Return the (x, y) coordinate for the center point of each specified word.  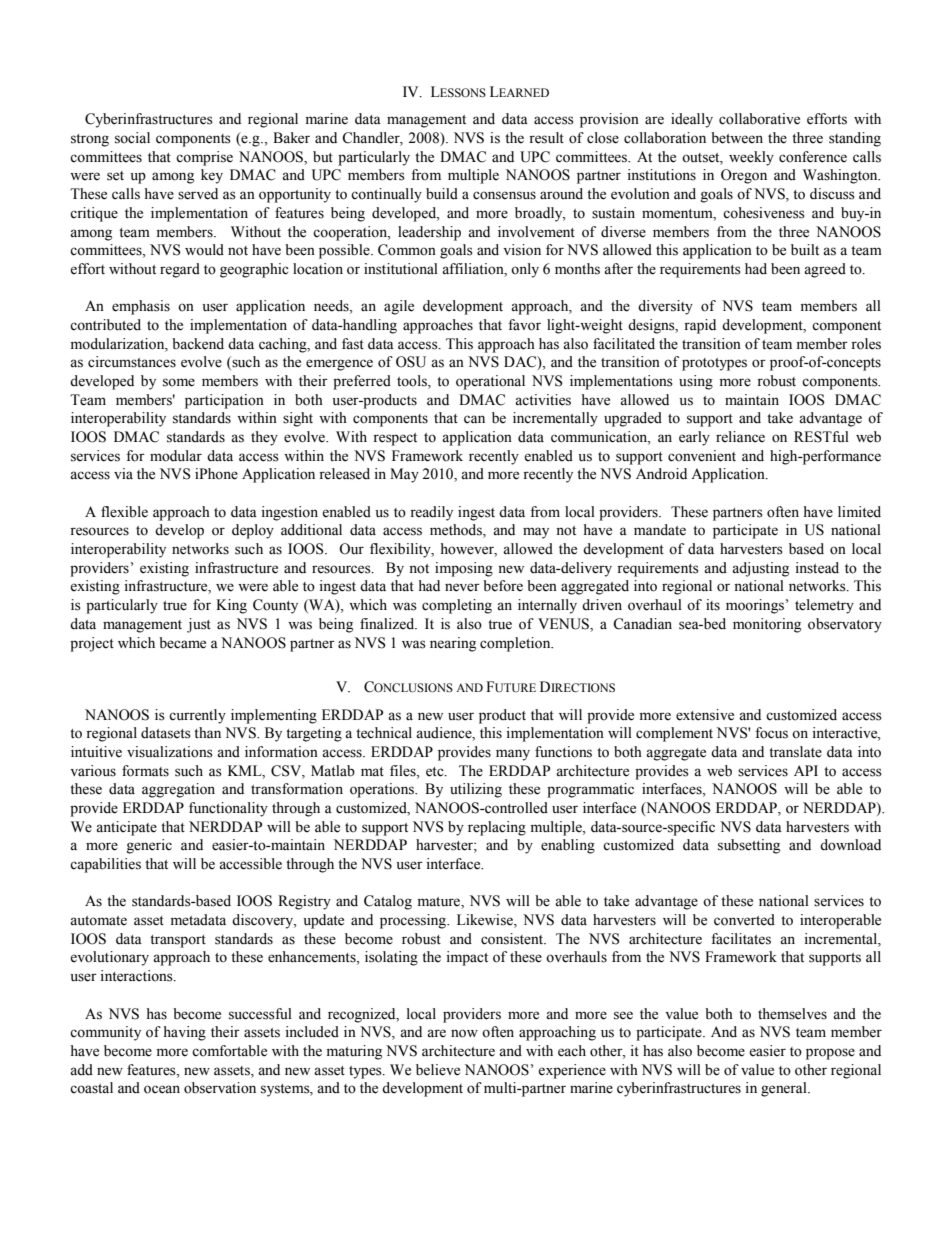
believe (438, 1070)
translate (795, 752)
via (123, 473)
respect (395, 439)
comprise (204, 158)
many (513, 755)
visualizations (170, 752)
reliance (740, 437)
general (785, 1089)
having (185, 1033)
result (546, 138)
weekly (751, 158)
